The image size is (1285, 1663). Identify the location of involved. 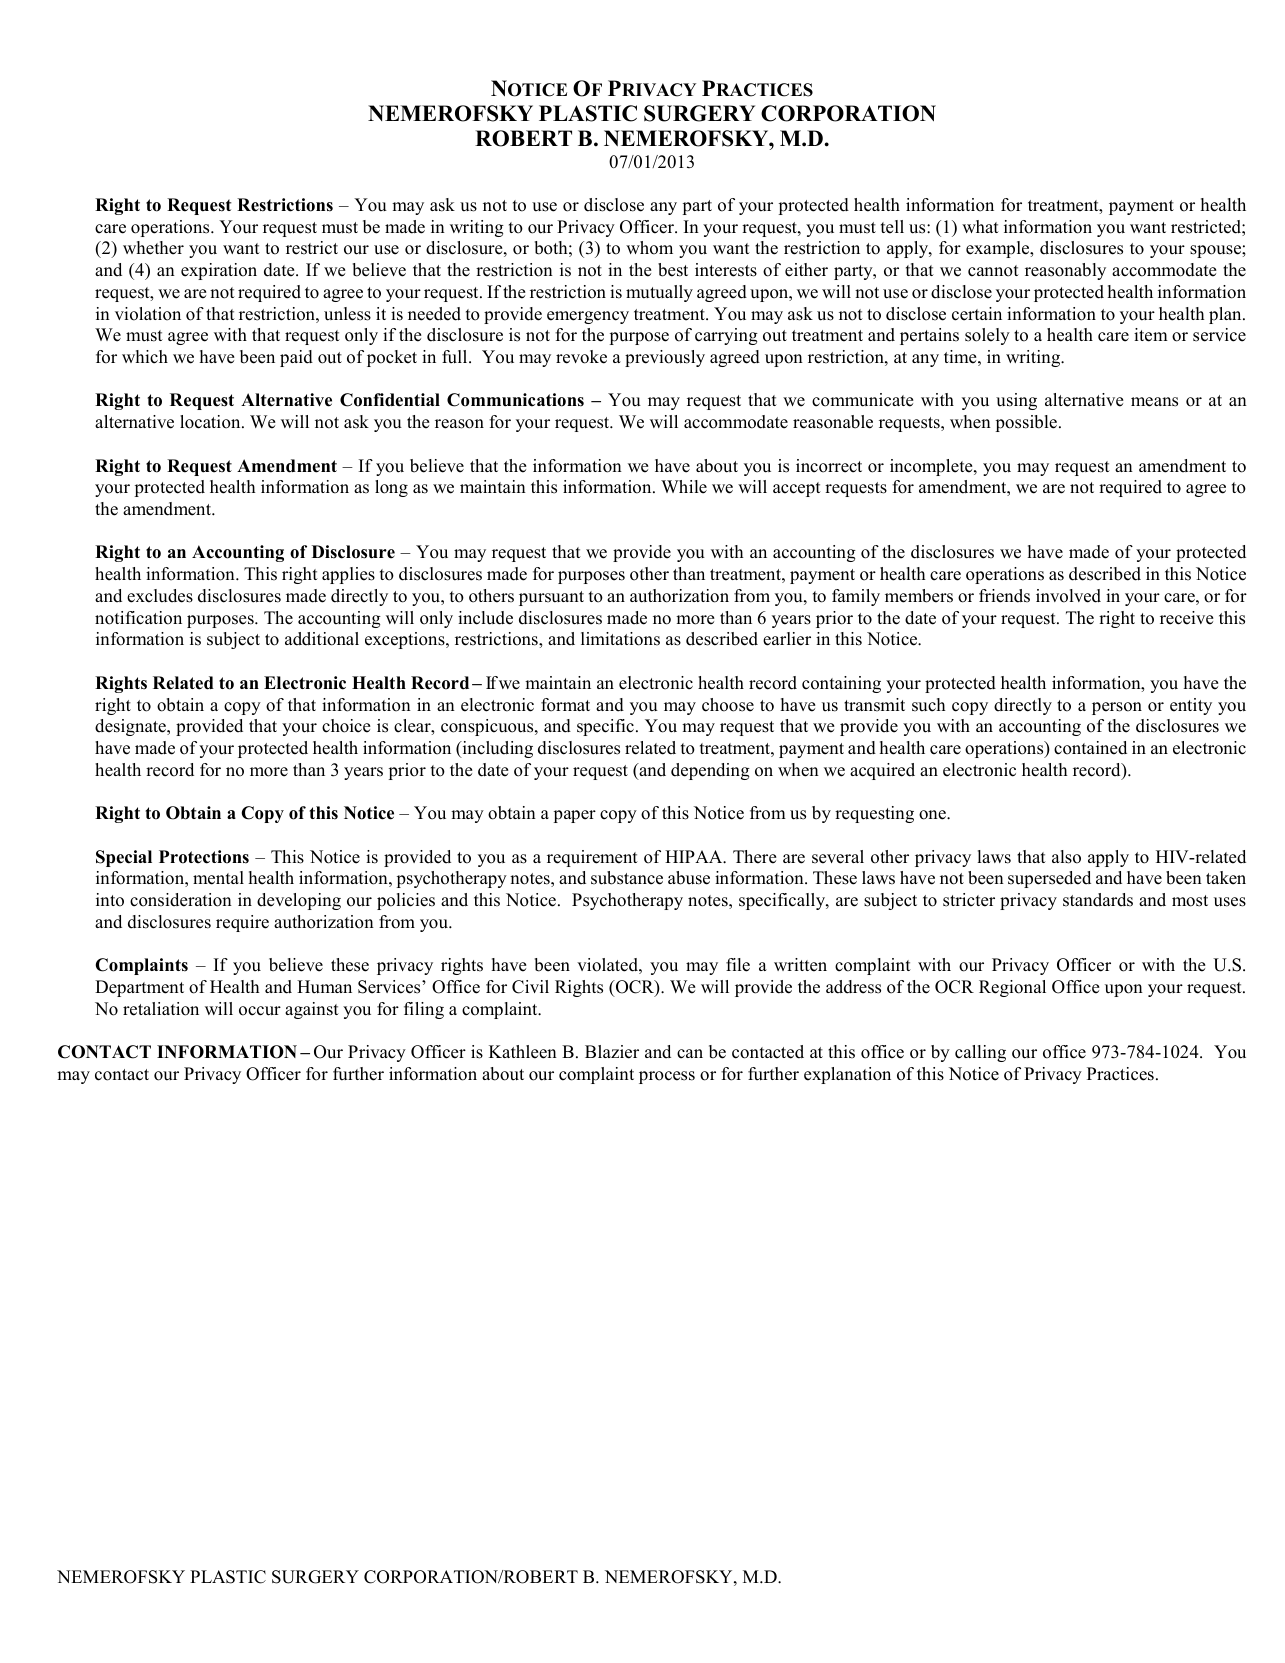
(1068, 596).
